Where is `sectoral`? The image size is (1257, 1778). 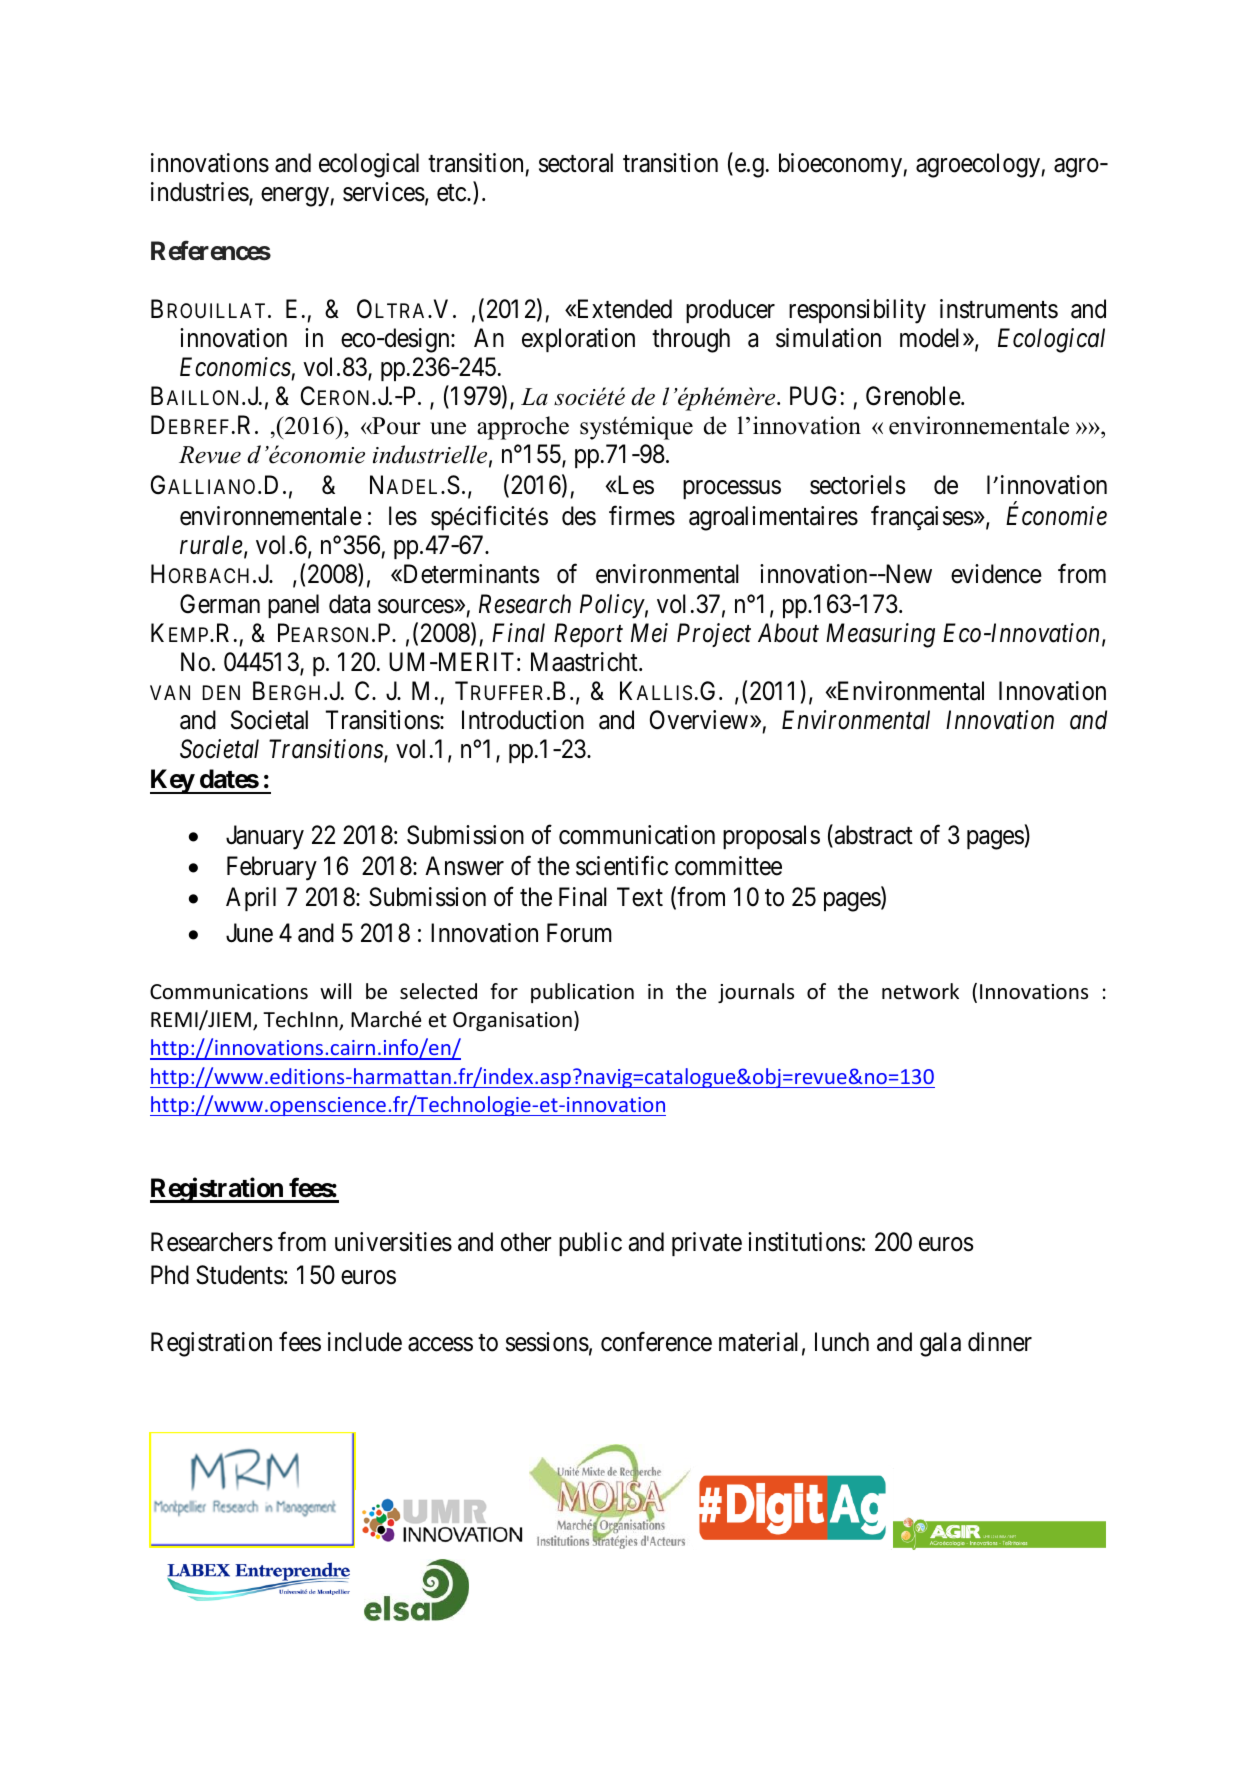
sectoral is located at coordinates (576, 163).
